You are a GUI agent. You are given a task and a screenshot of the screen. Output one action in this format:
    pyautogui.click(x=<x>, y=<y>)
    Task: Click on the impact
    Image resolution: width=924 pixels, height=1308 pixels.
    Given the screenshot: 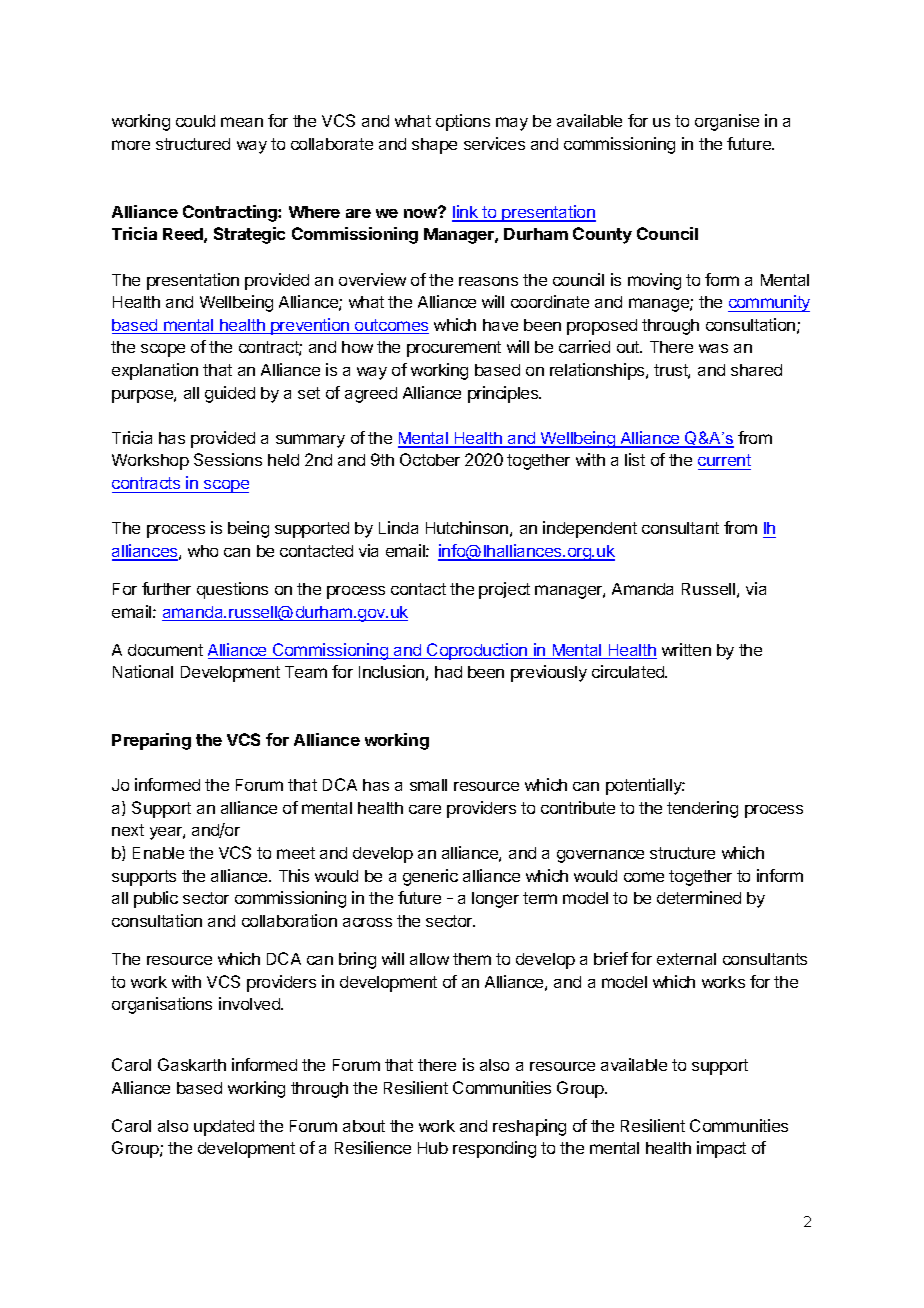 What is the action you would take?
    pyautogui.click(x=721, y=1149)
